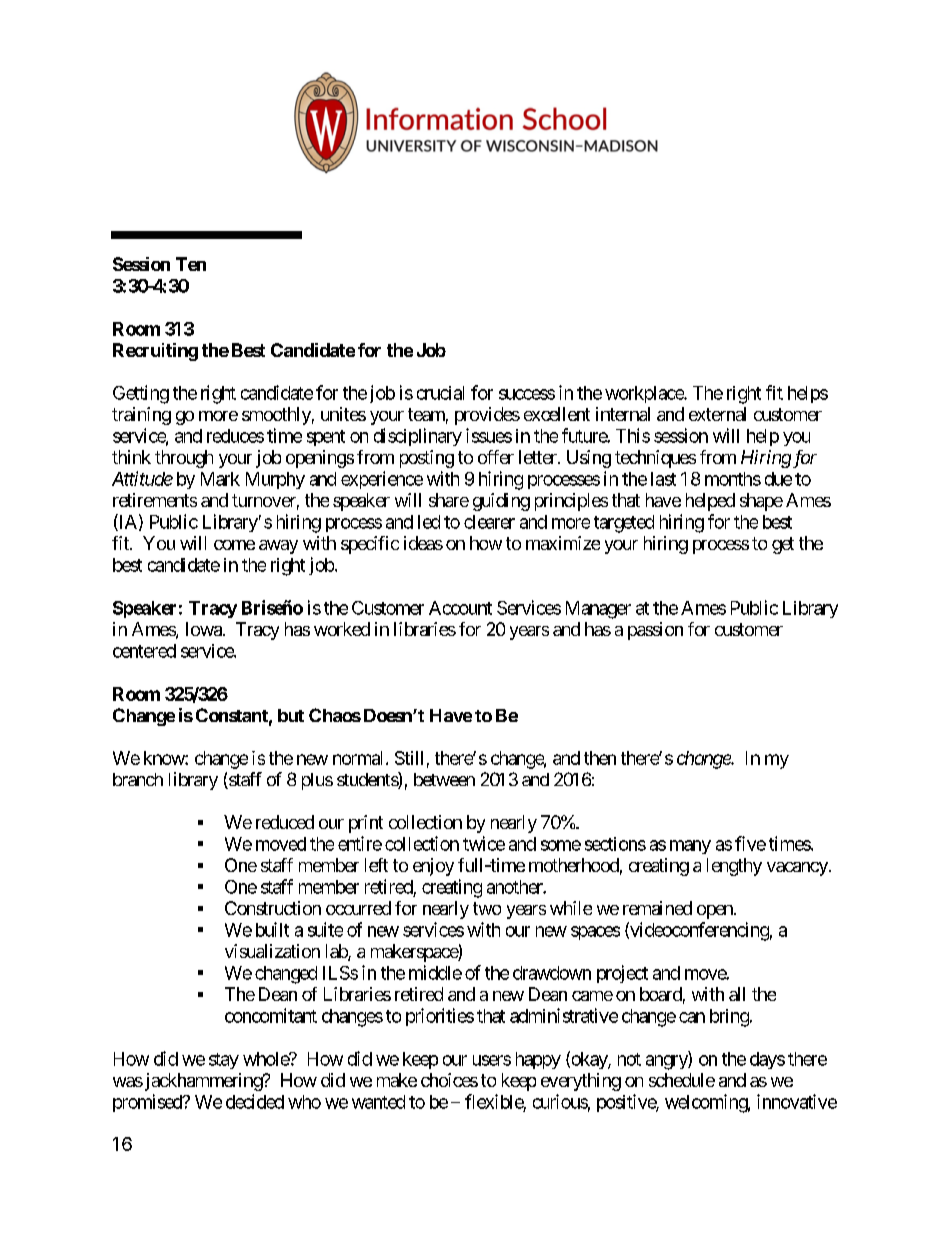 This image has height=1233, width=952. I want to click on happy, so click(538, 1060).
